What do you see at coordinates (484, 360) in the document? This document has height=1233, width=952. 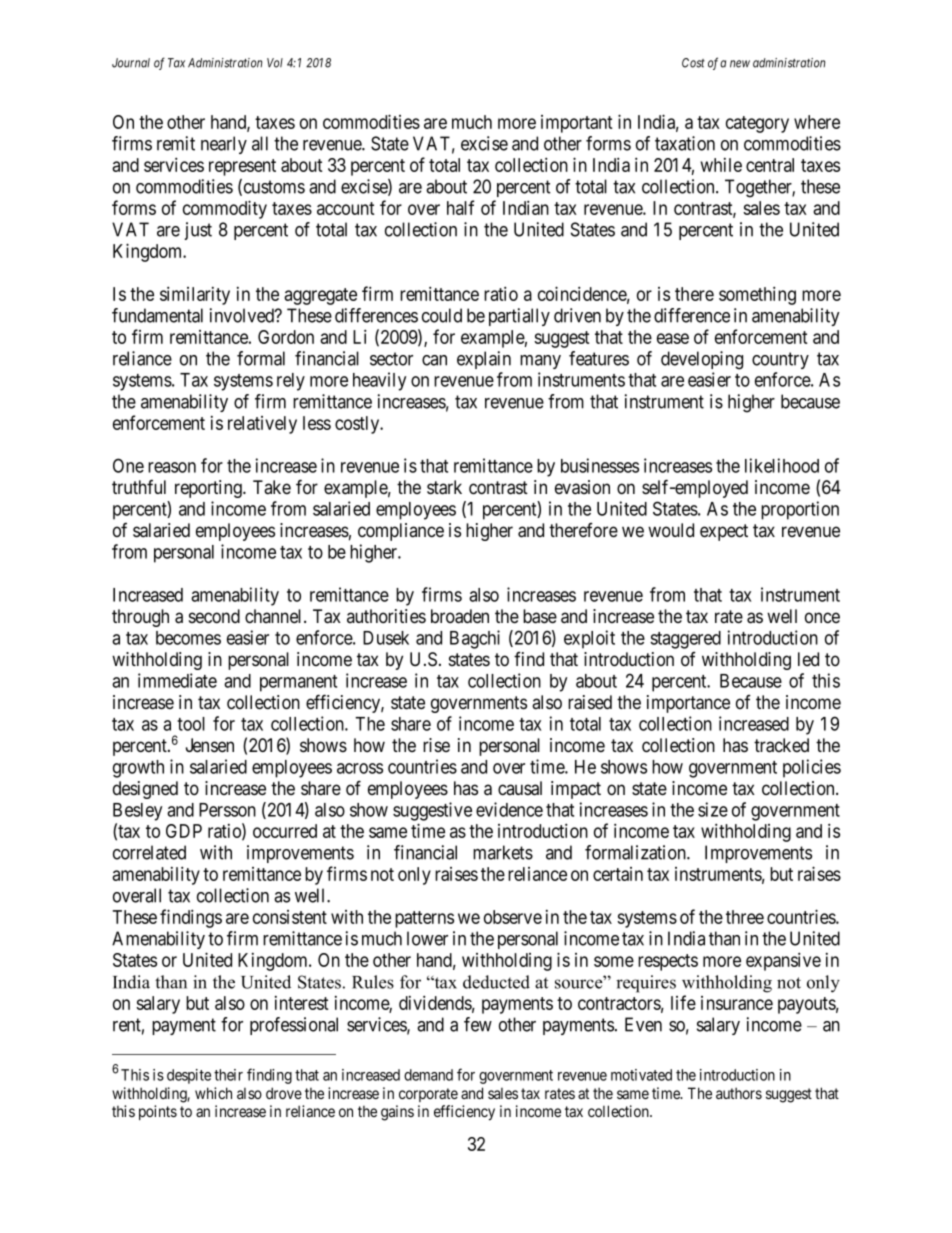 I see `explain` at bounding box center [484, 360].
